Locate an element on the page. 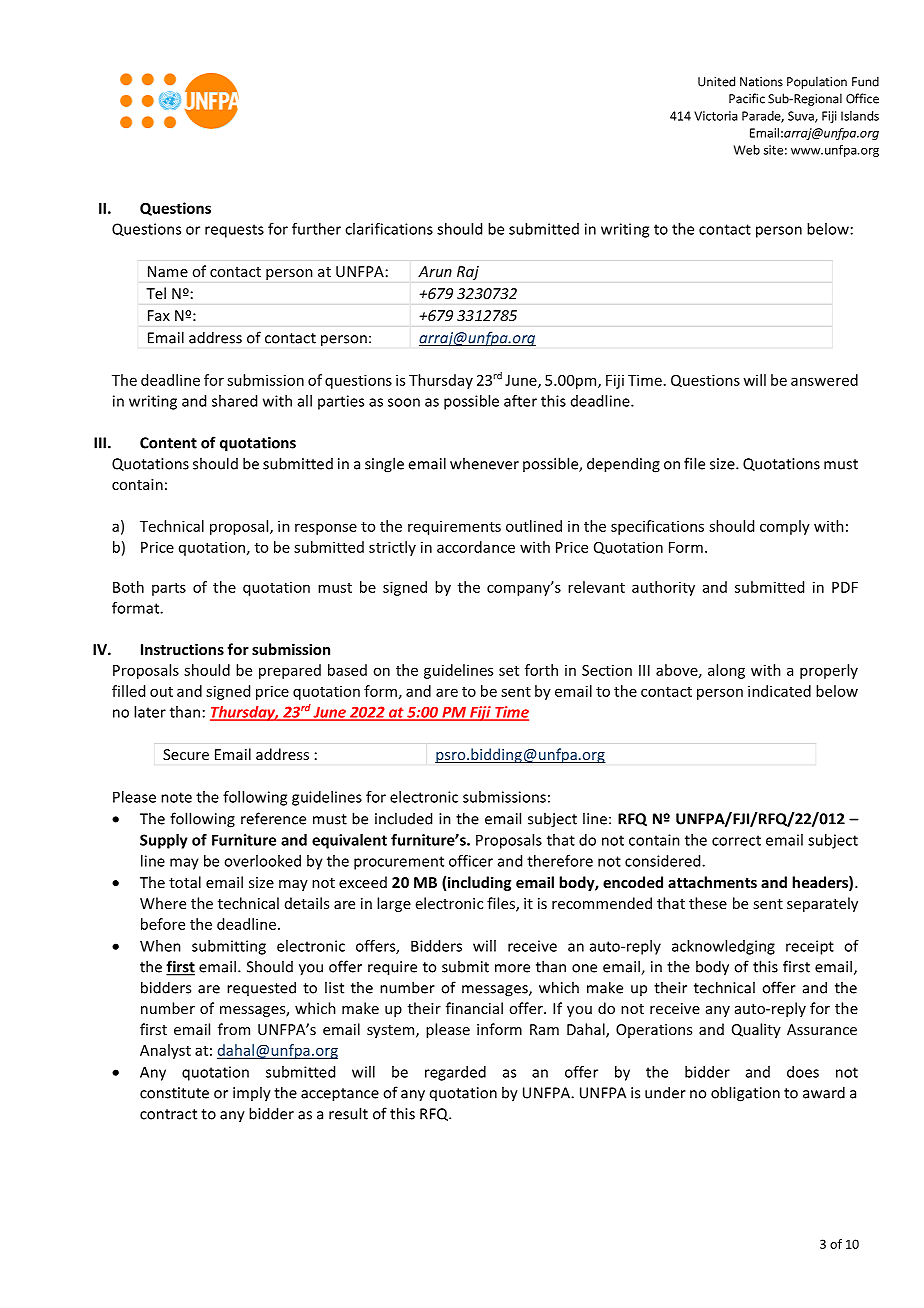 The image size is (924, 1308). Pacific is located at coordinates (747, 98).
